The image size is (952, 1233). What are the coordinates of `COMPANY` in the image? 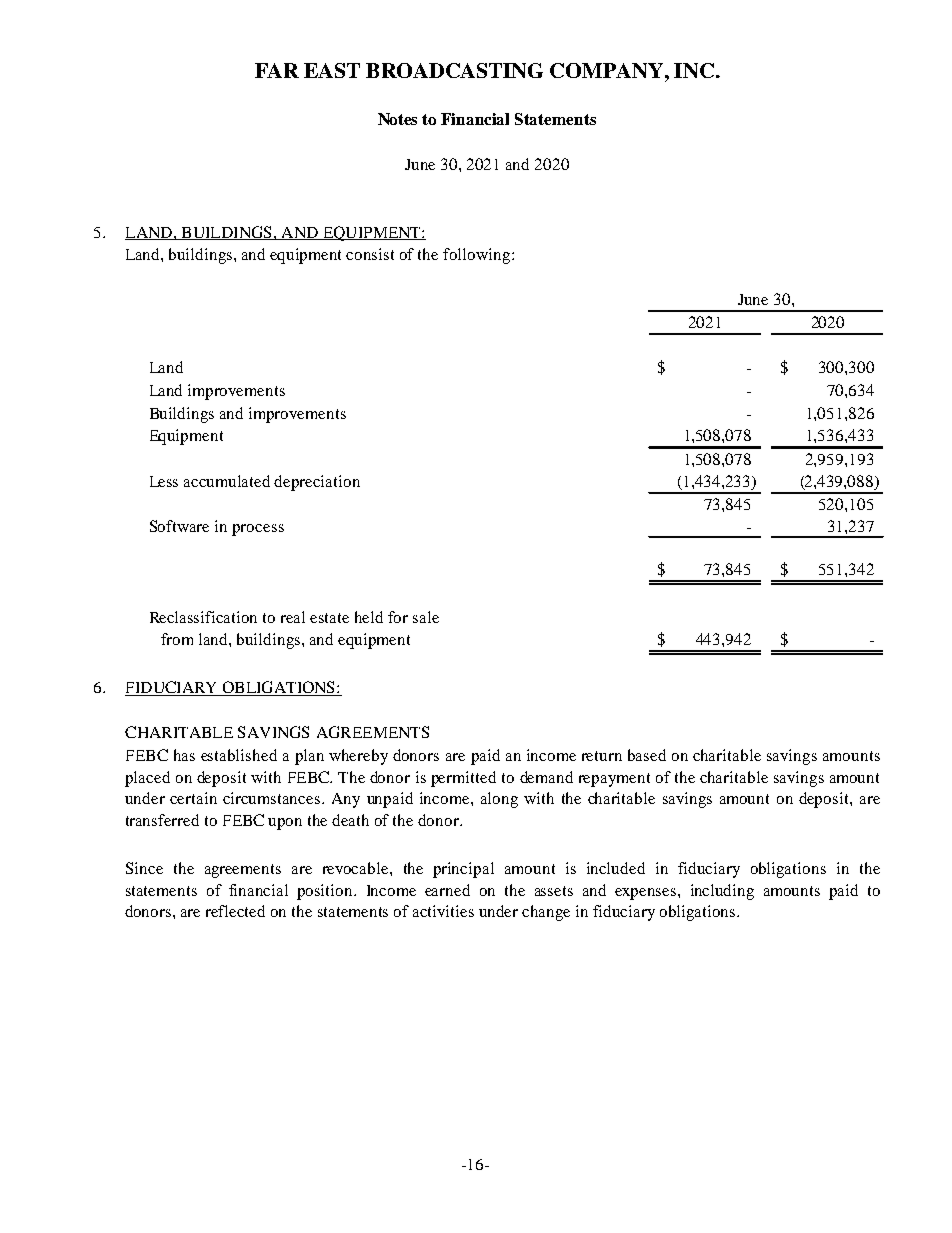 It's located at (608, 70).
